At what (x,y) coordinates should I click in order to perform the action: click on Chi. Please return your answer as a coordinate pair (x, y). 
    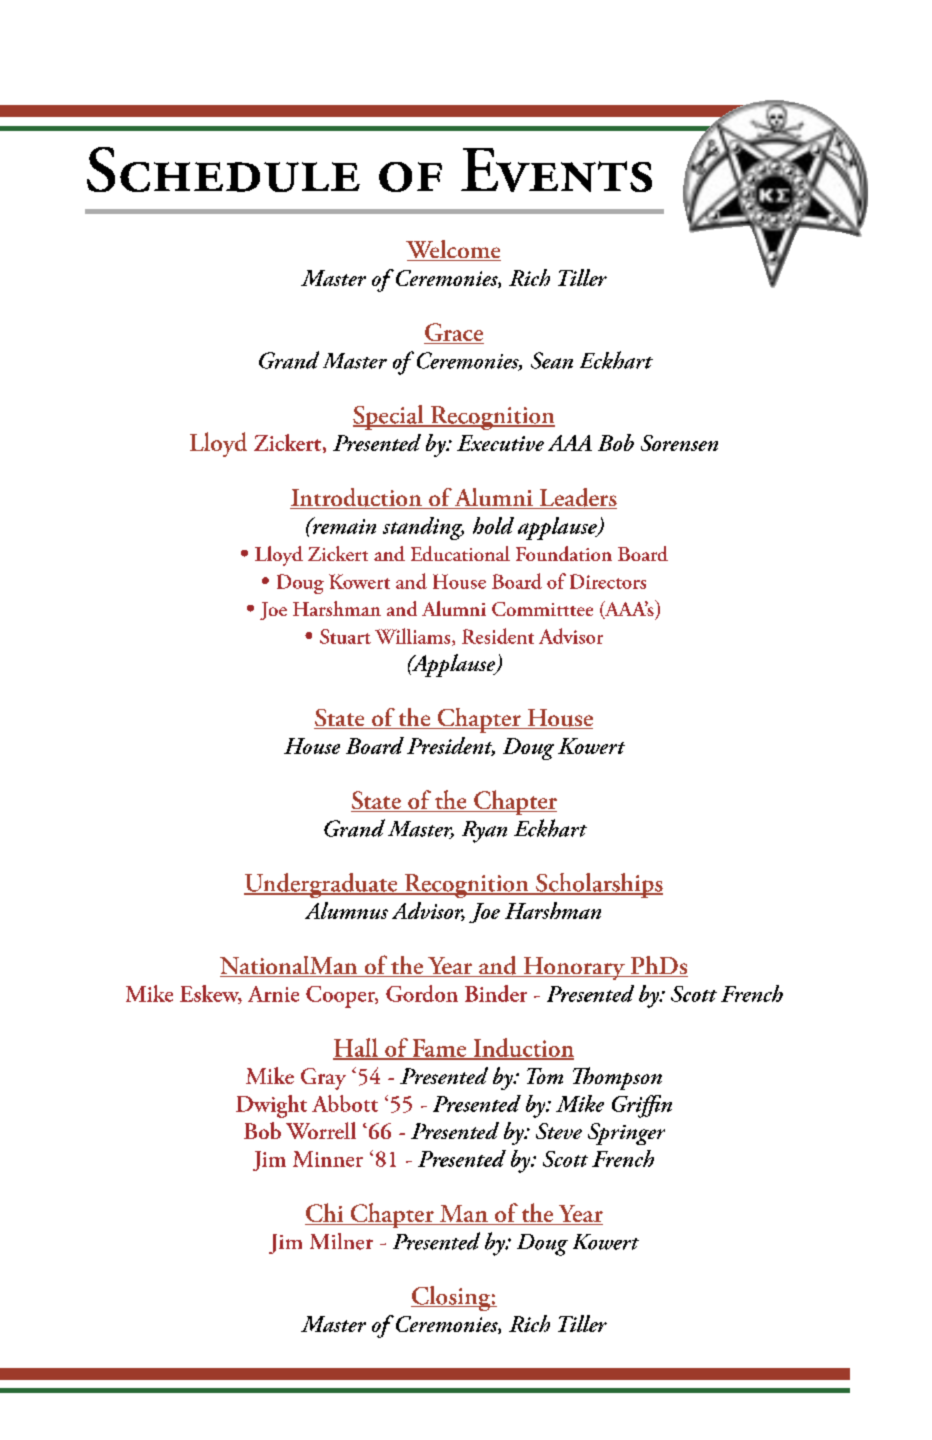
    Looking at the image, I should click on (325, 1214).
